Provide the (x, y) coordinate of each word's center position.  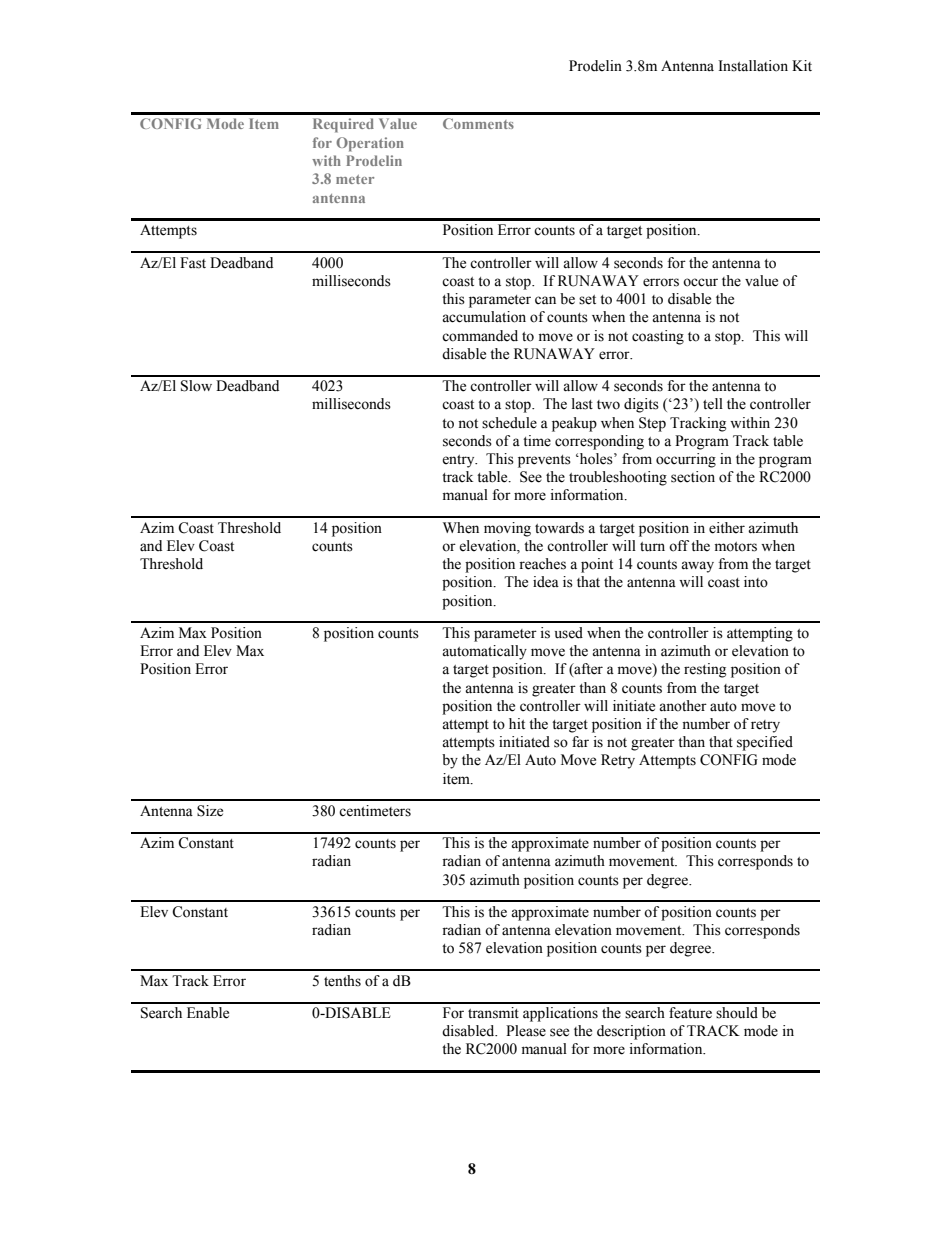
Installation (753, 66)
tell (713, 404)
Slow (196, 386)
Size (210, 811)
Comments (478, 123)
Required (343, 125)
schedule (509, 423)
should (737, 1013)
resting (705, 670)
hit (517, 723)
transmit (493, 1013)
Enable (208, 1013)
